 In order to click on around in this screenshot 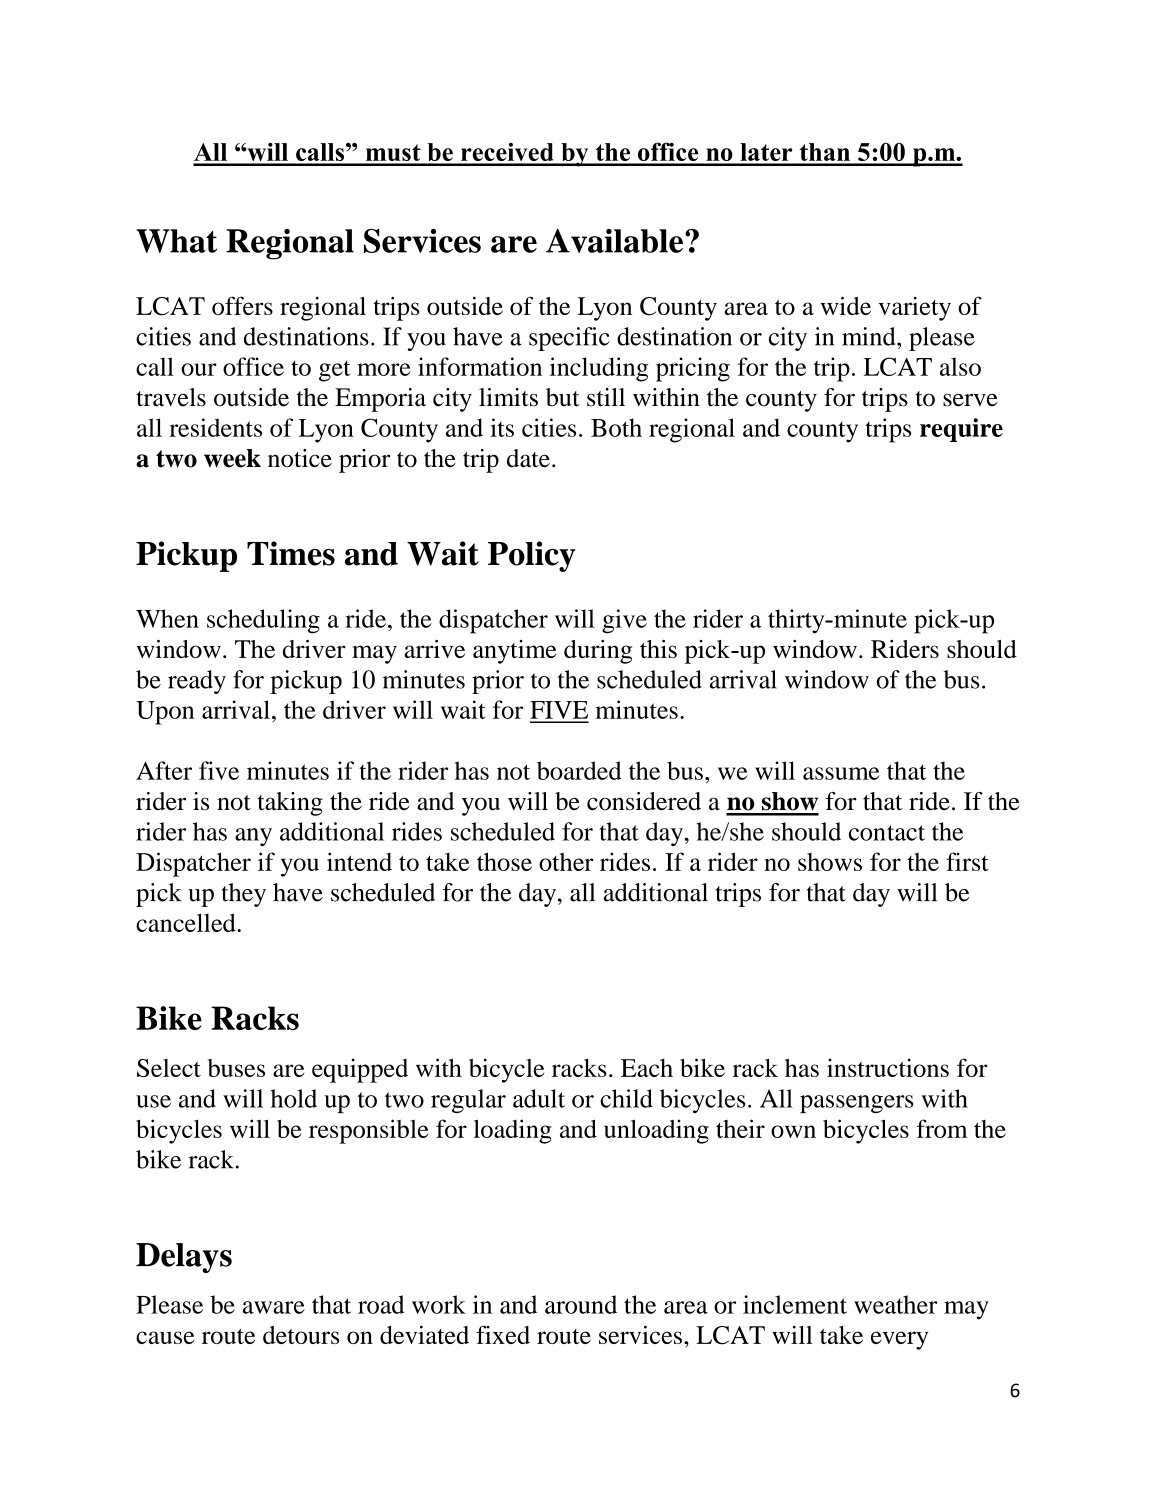, I will do `click(581, 1304)`.
